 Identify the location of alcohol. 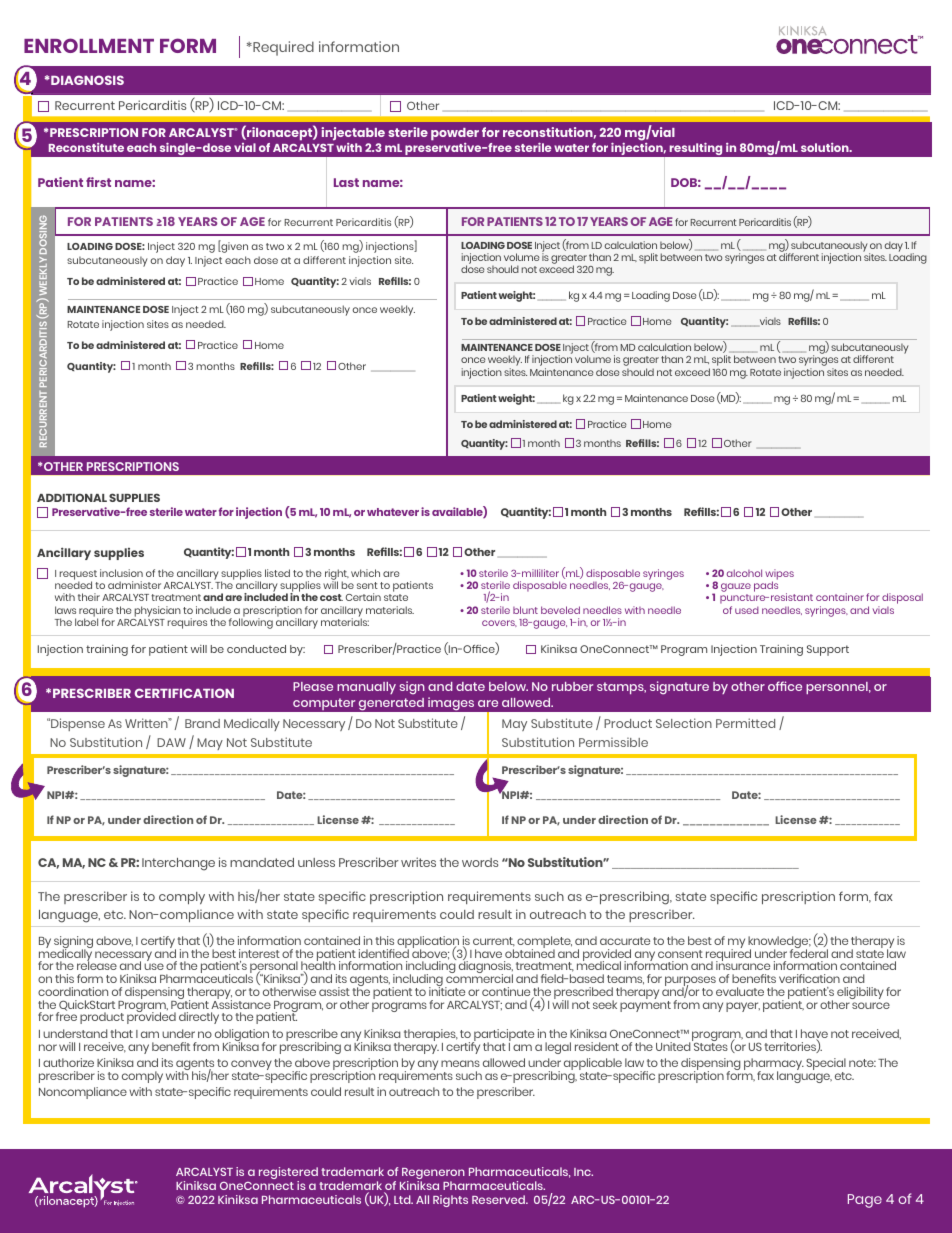
(744, 573).
